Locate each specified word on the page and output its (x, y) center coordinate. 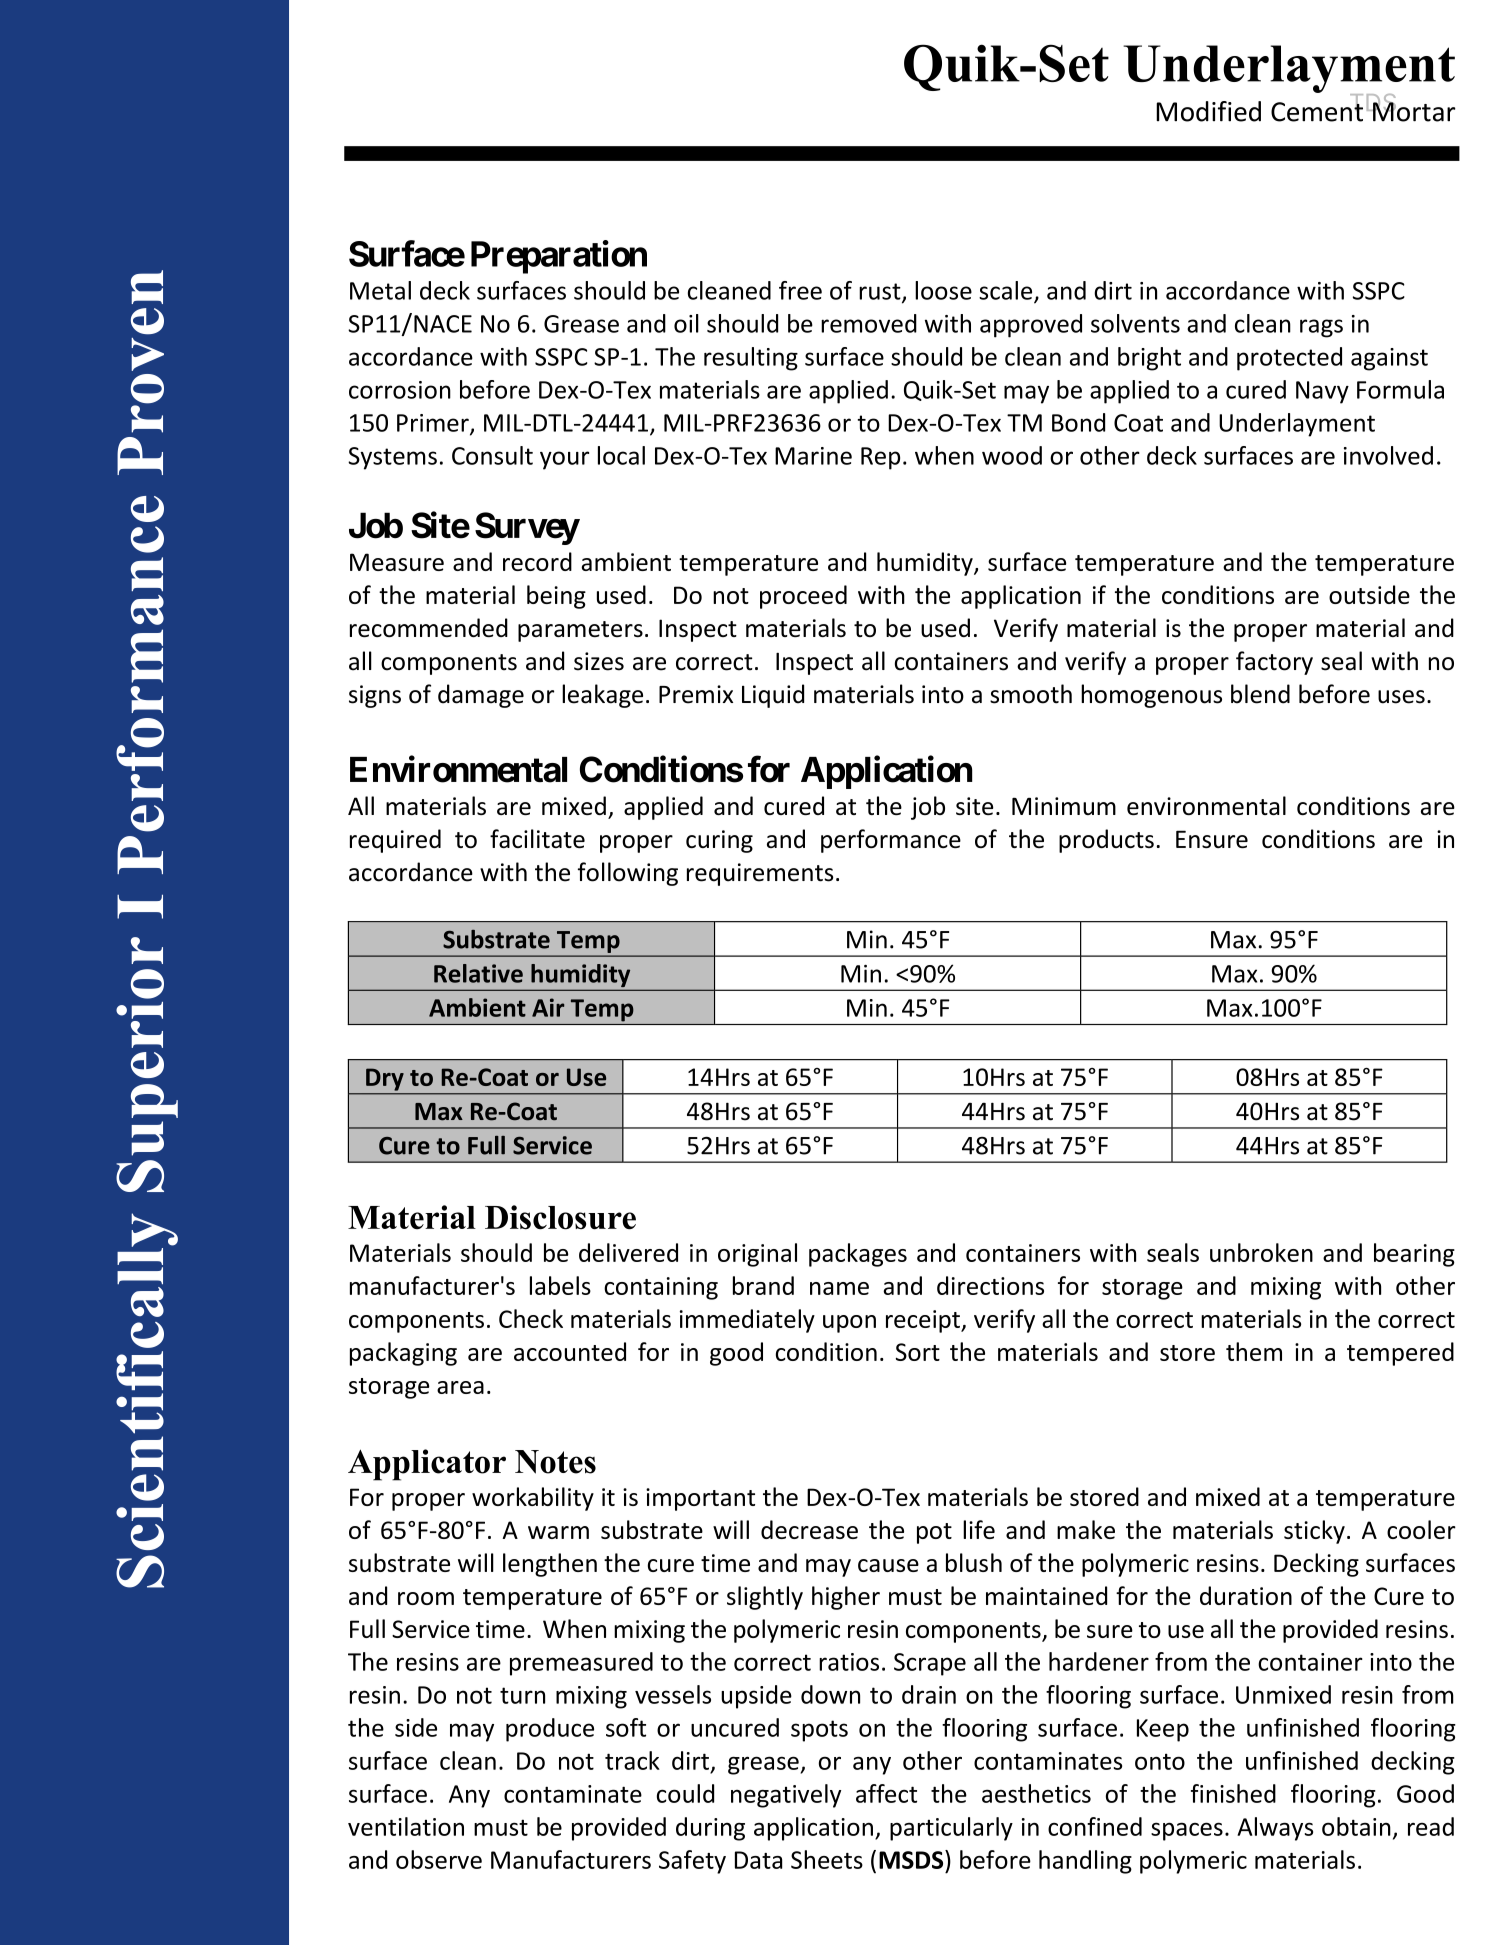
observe (439, 1859)
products (1106, 841)
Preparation (559, 257)
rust (881, 292)
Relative (478, 973)
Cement (1317, 111)
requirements (760, 874)
